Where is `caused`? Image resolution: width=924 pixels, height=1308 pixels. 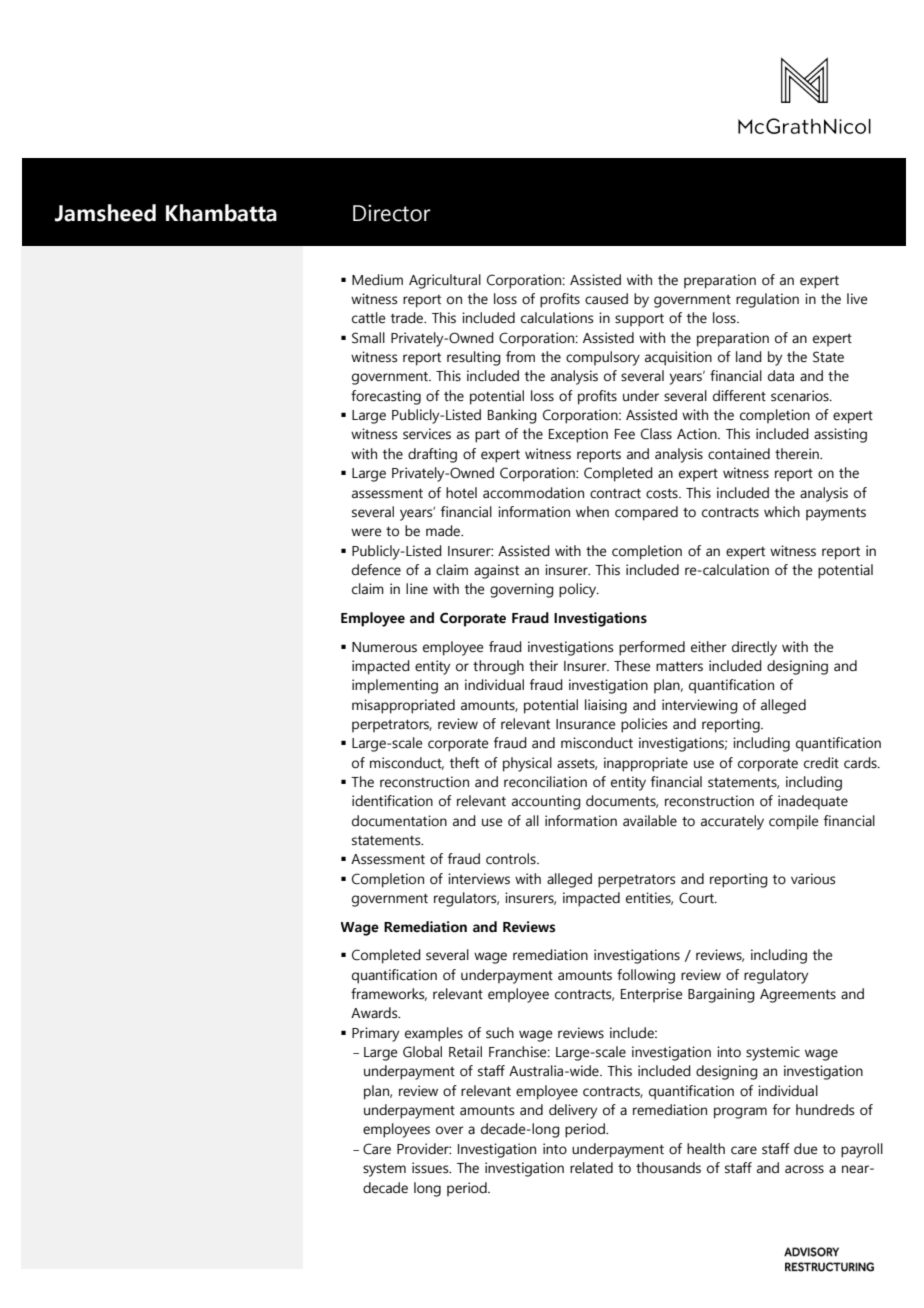
caused is located at coordinates (606, 299).
